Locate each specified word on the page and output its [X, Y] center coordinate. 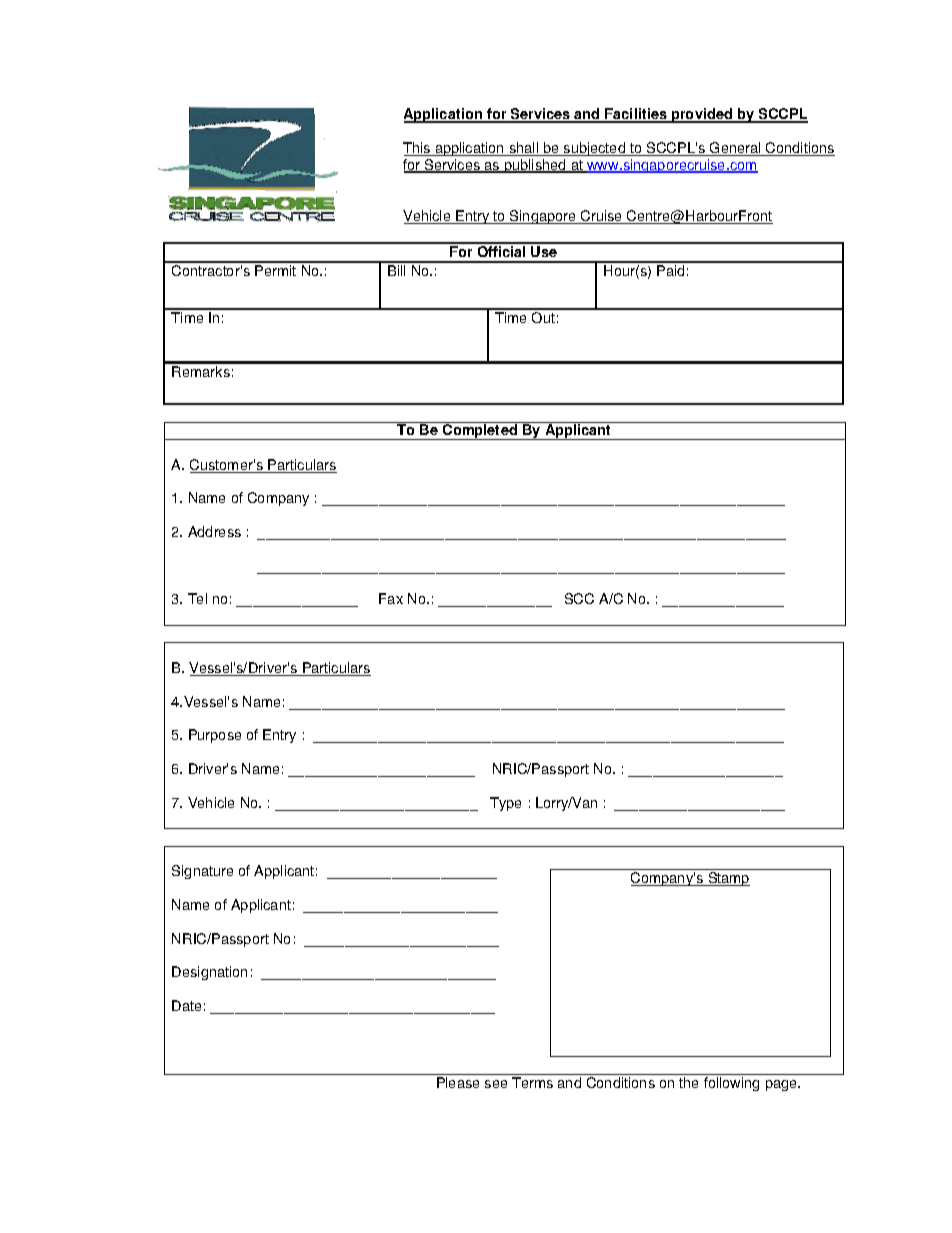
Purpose [215, 736]
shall [524, 149]
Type [505, 804]
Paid [670, 270]
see [496, 1084]
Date [186, 1005]
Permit [275, 270]
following [731, 1084]
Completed [480, 431]
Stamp [728, 879]
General [735, 149]
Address [214, 531]
